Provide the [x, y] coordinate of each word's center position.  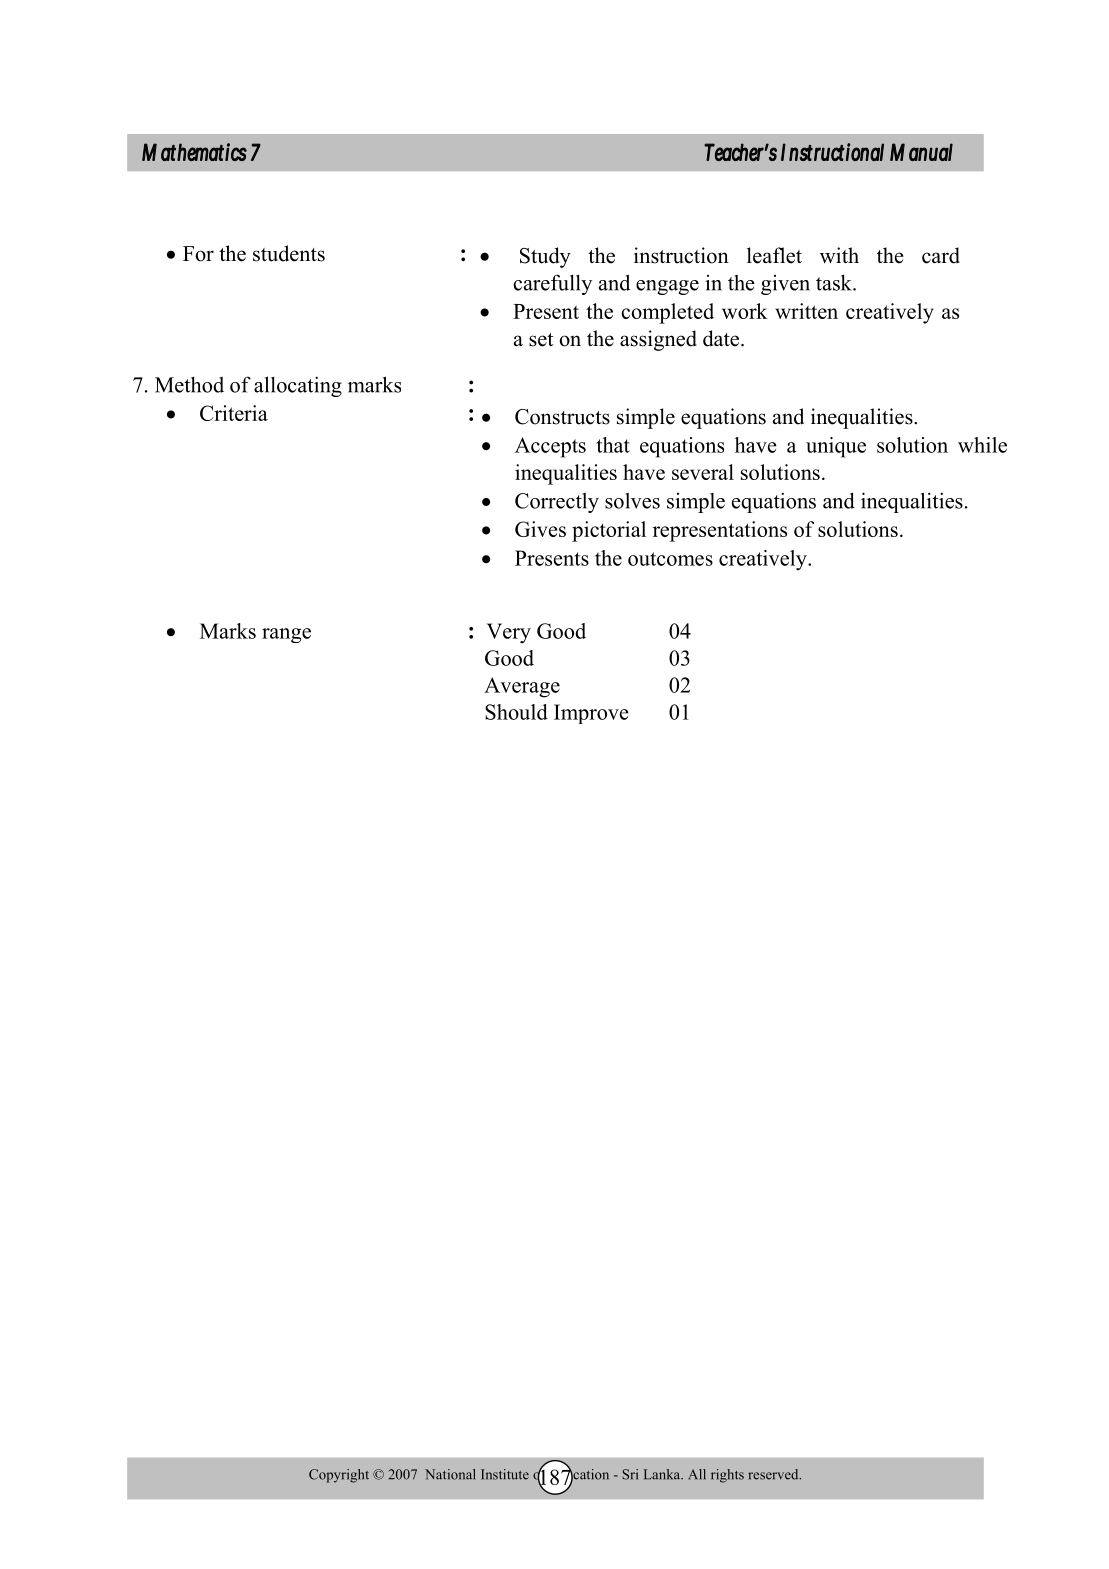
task [835, 282]
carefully [552, 284]
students [289, 253]
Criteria [234, 413]
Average [522, 687]
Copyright [339, 1476]
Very [509, 633]
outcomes [670, 559]
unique [836, 447]
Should [516, 712]
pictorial [609, 531]
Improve [591, 714]
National [450, 1474]
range [286, 635]
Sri [630, 1474]
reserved [774, 1474]
